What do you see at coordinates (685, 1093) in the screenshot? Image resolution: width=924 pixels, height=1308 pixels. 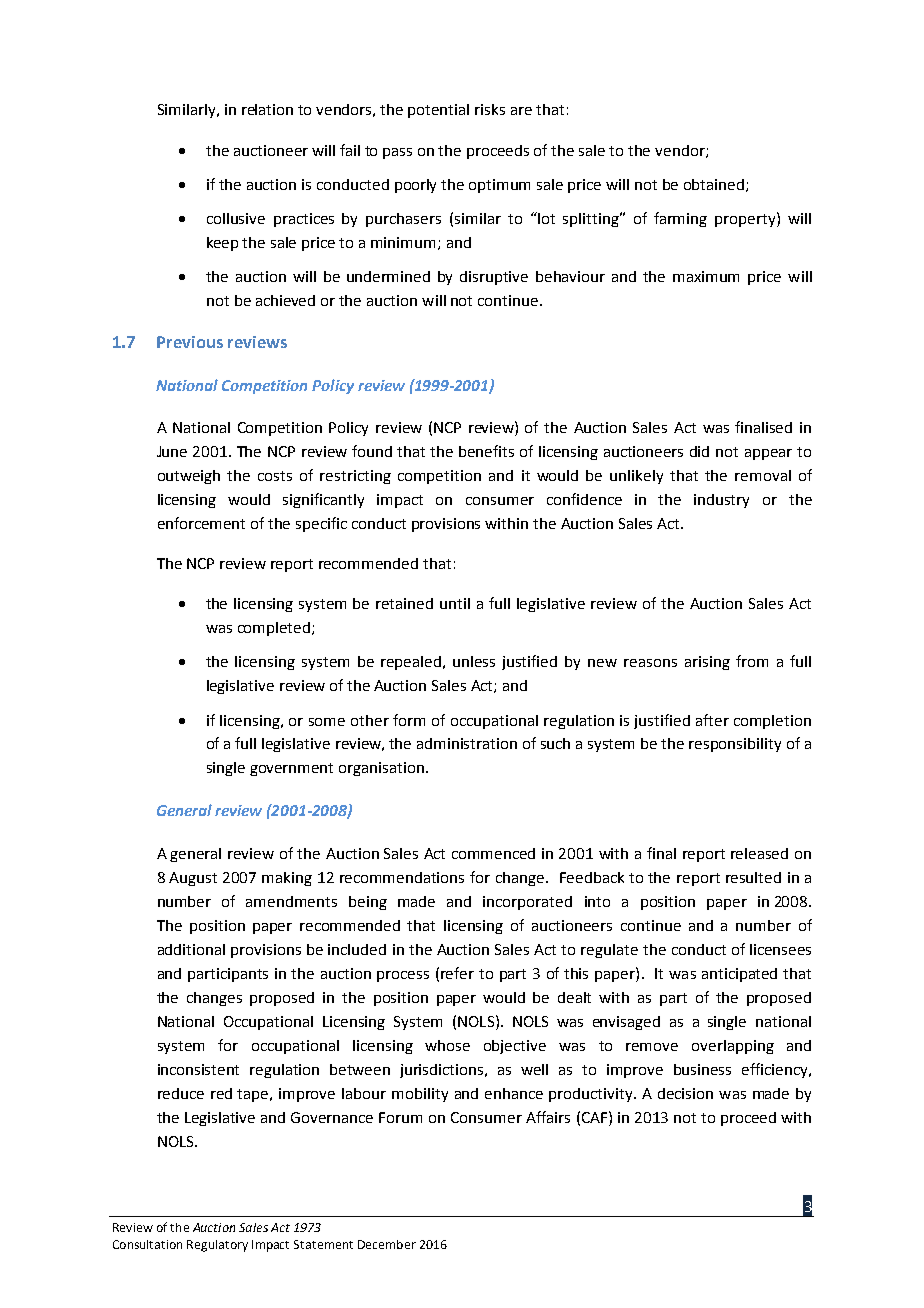 I see `decision` at bounding box center [685, 1093].
